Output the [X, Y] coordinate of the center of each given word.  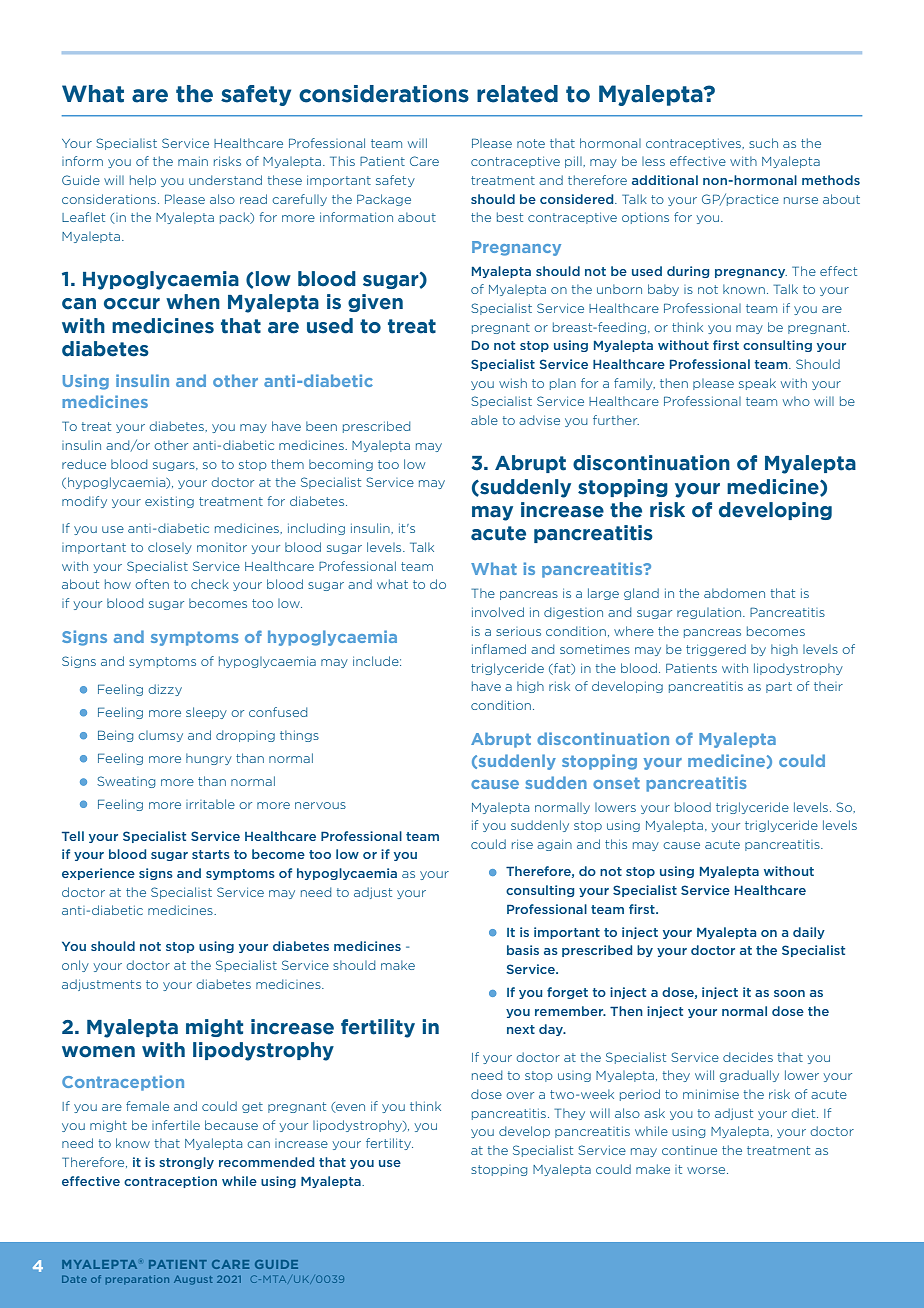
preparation [137, 1279]
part [779, 687]
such [763, 143]
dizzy [165, 690]
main [193, 161]
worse [707, 1170]
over [520, 1095]
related [517, 94]
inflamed [499, 649]
